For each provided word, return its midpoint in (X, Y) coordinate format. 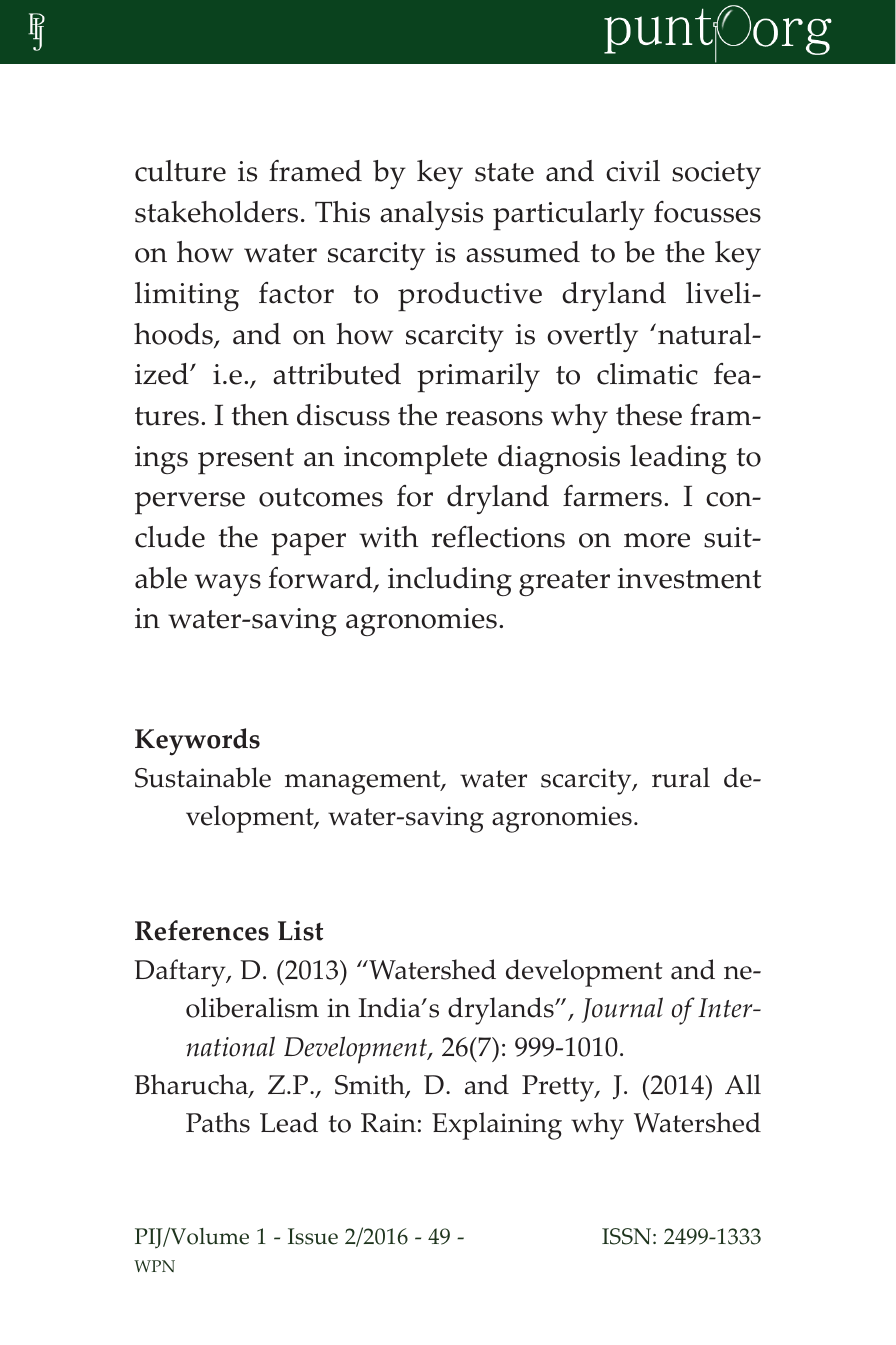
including (450, 581)
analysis (431, 215)
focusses (707, 212)
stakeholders (216, 212)
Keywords (197, 742)
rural (681, 777)
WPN (154, 1266)
